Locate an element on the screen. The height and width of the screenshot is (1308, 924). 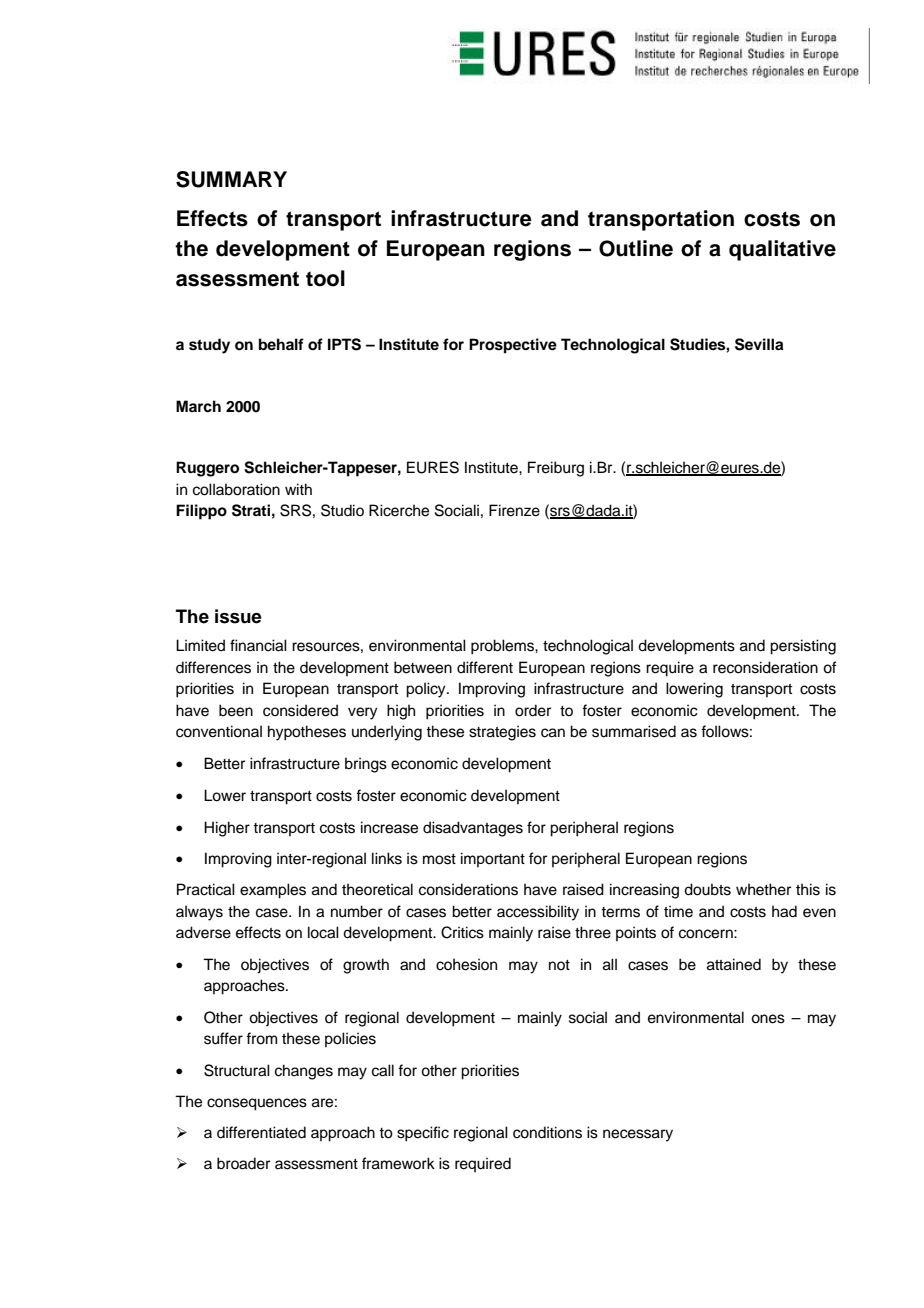
consequences is located at coordinates (257, 1104).
